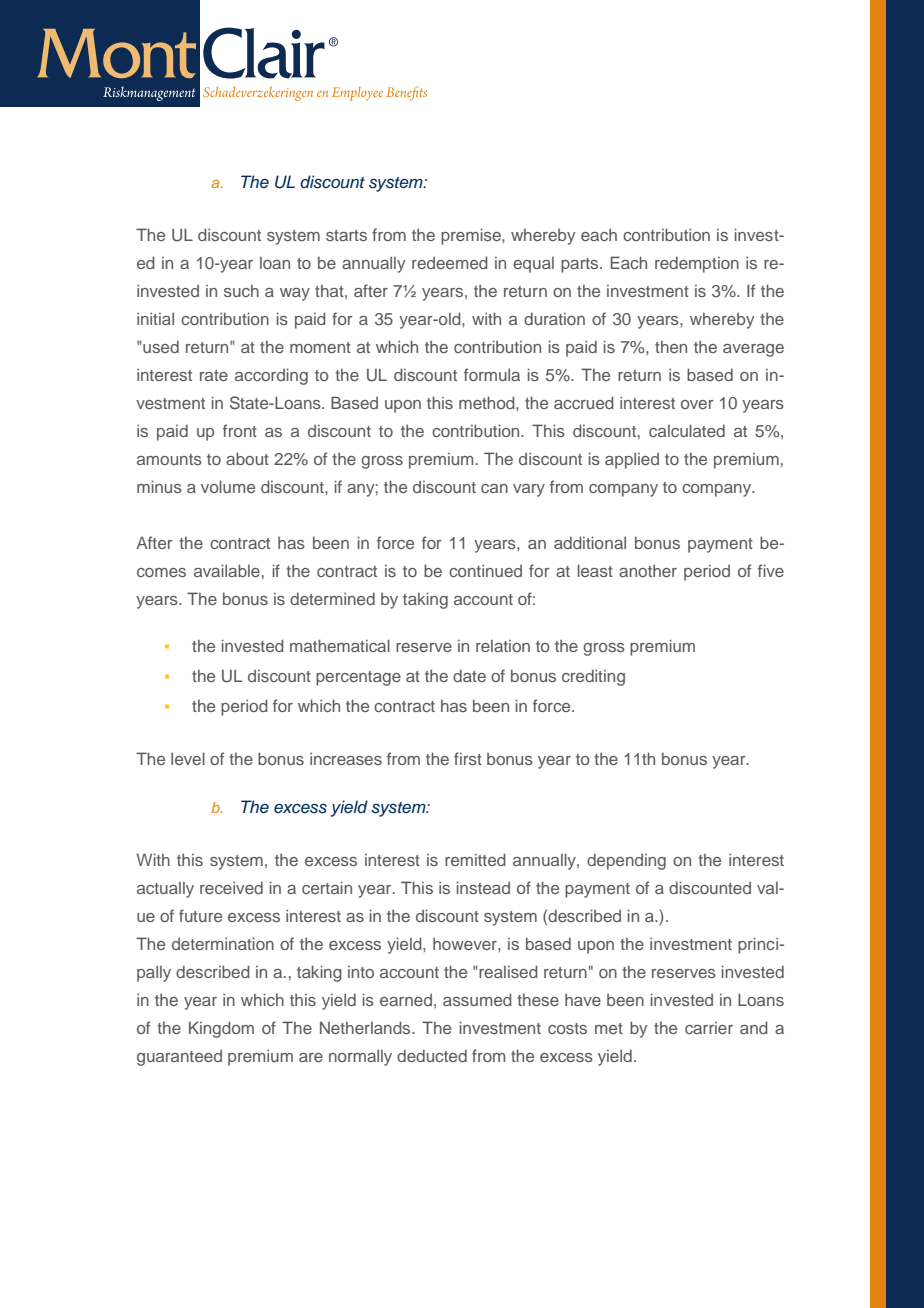  Describe the element at coordinates (241, 291) in the page. I see `such` at that location.
